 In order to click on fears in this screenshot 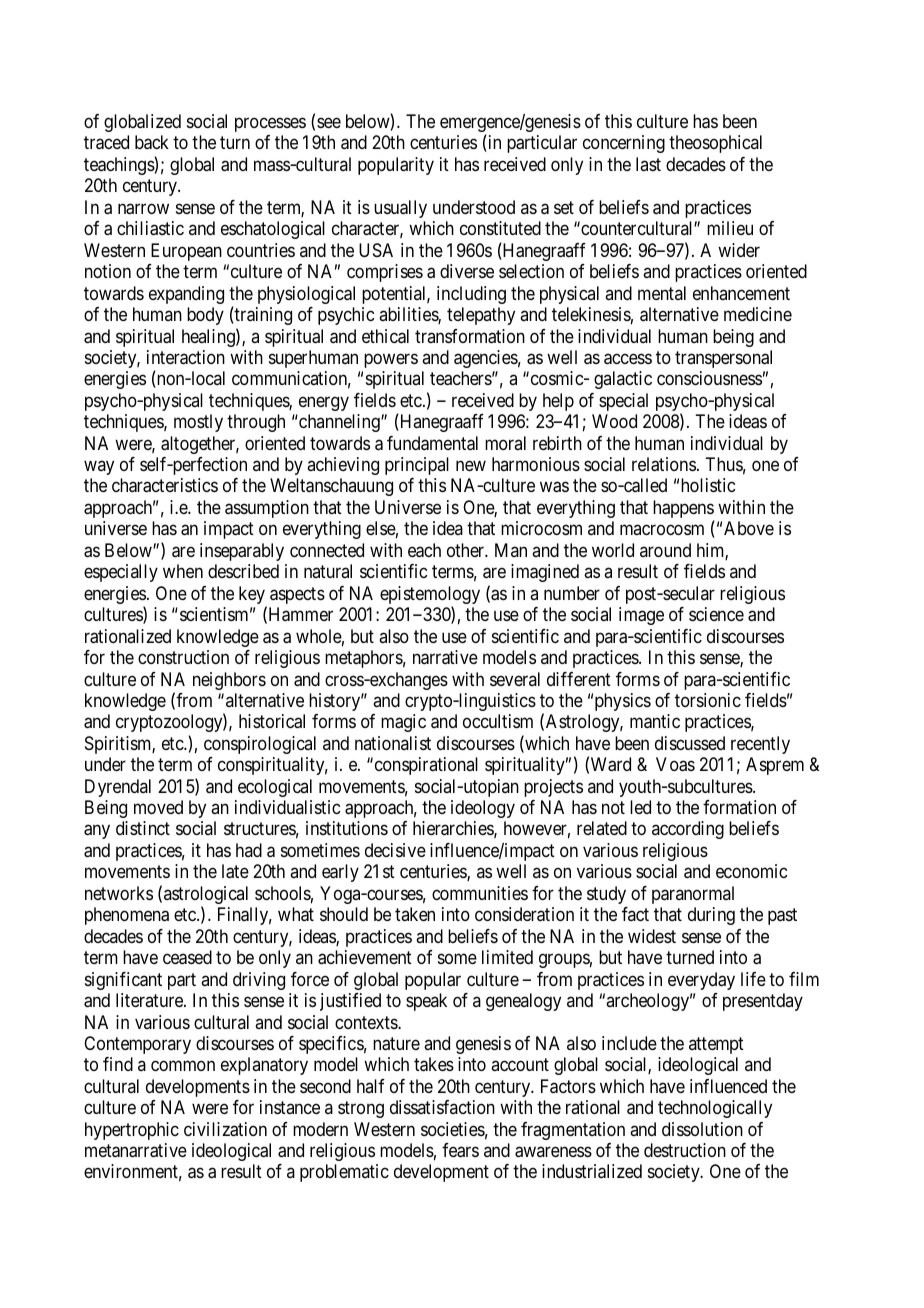, I will do `click(460, 1150)`.
